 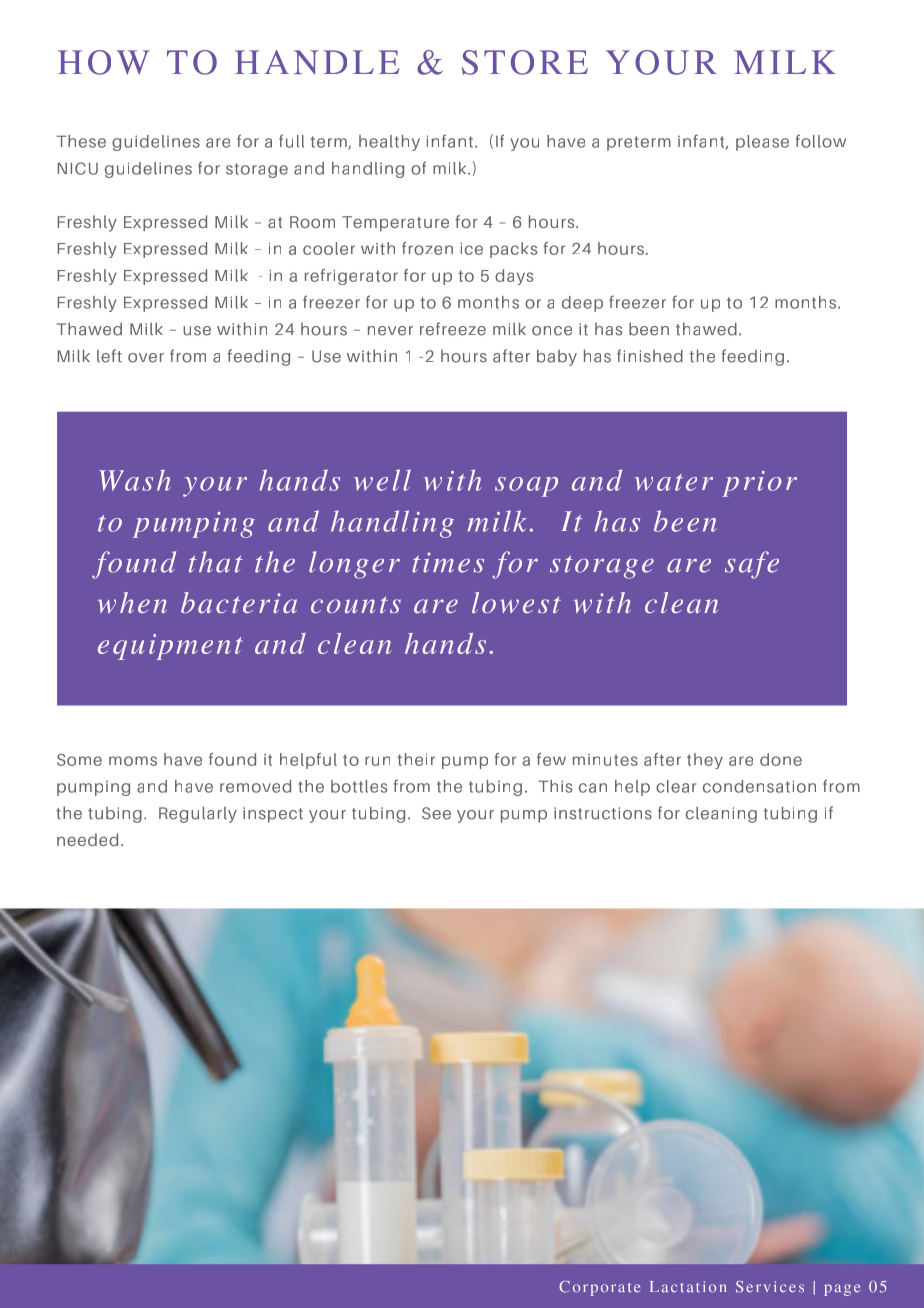 What do you see at coordinates (516, 602) in the image?
I see `lowest` at bounding box center [516, 602].
